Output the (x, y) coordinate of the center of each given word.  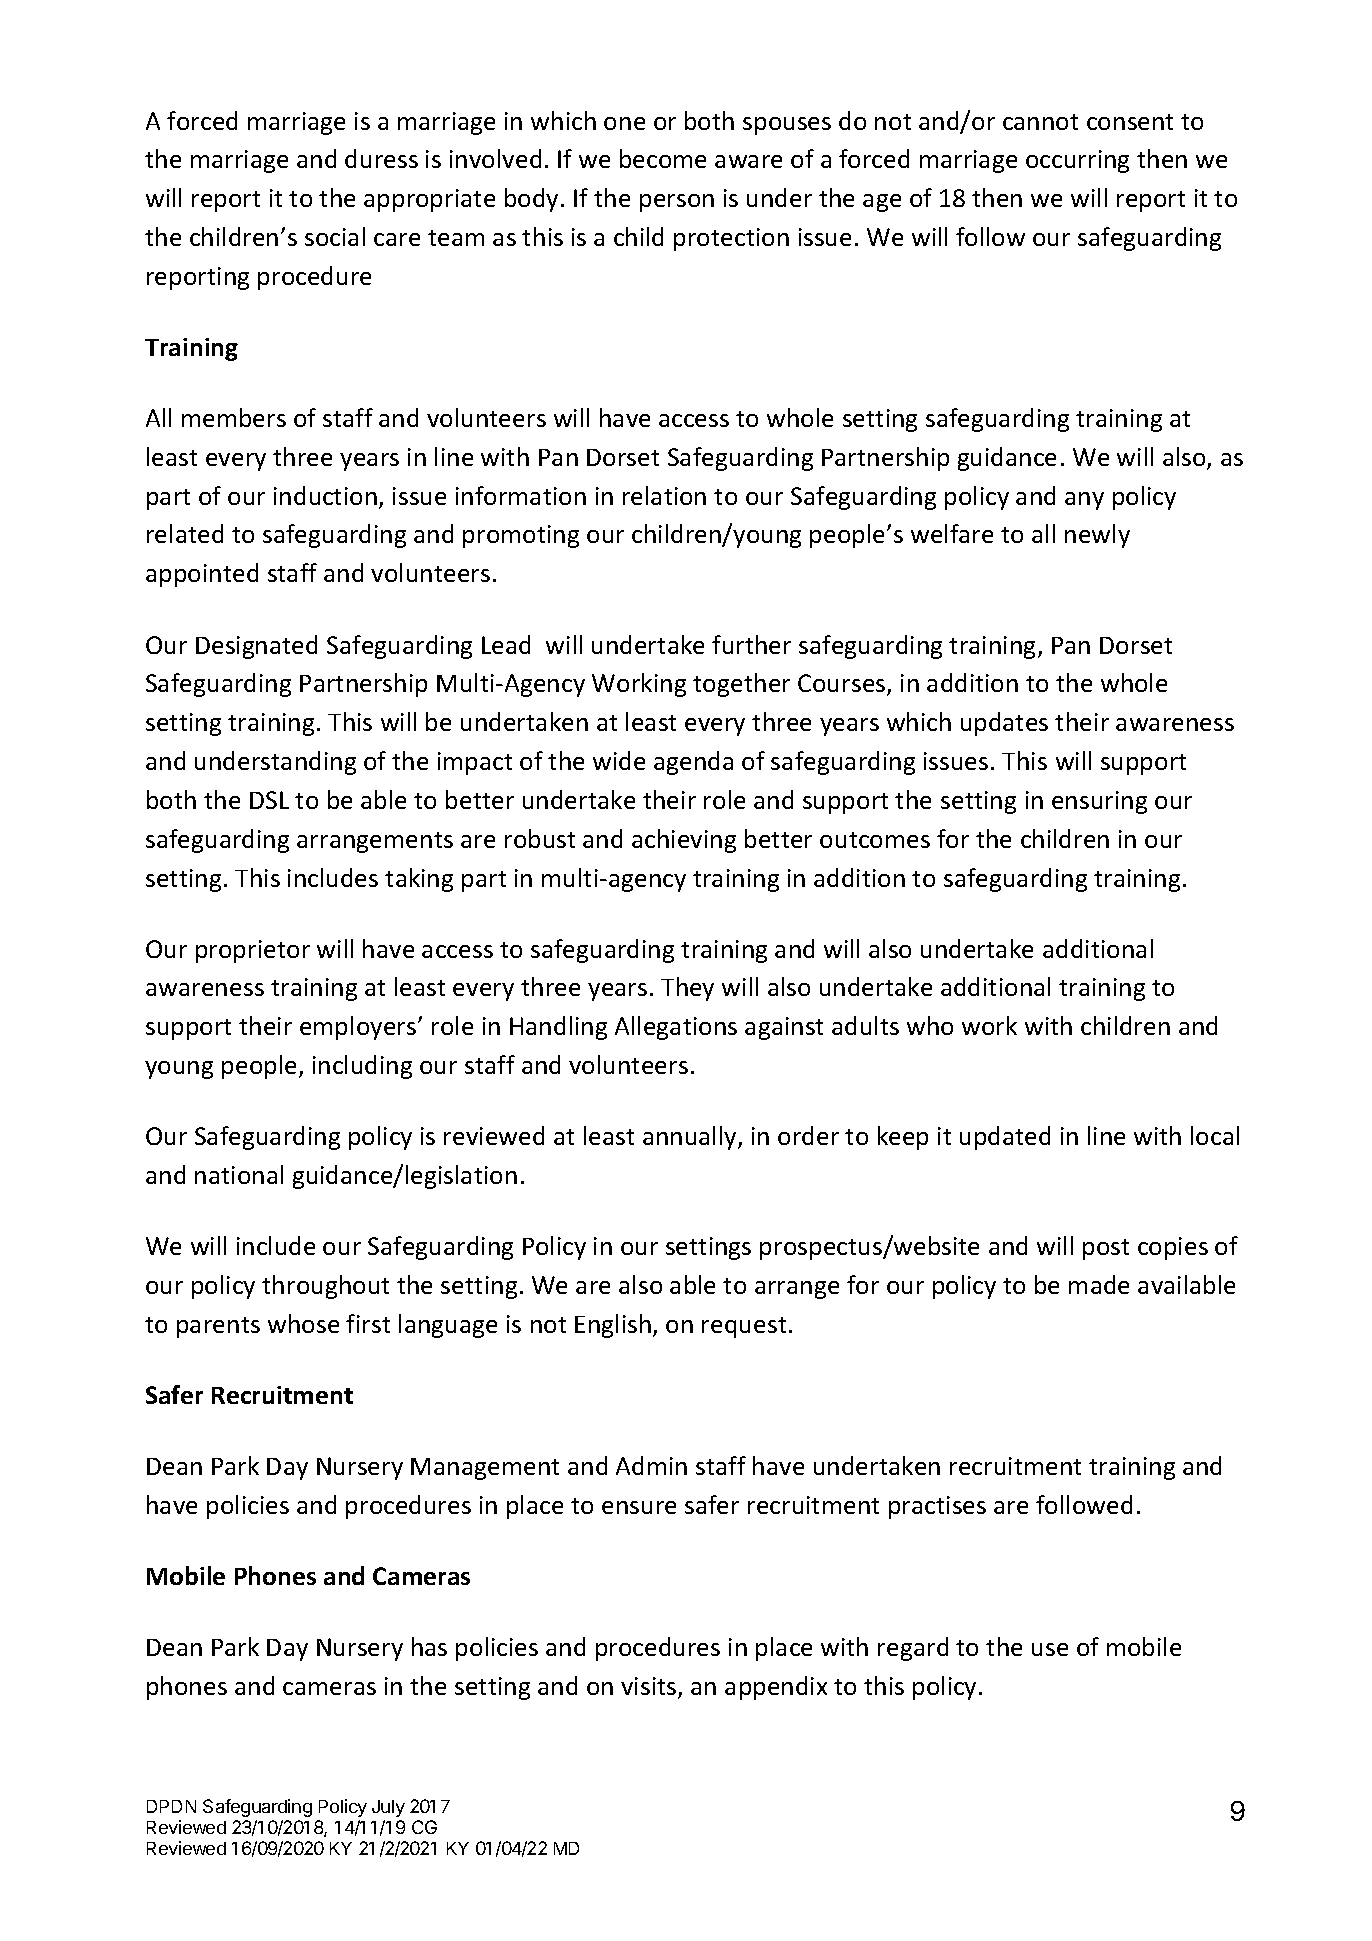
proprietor (253, 951)
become (663, 158)
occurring (1077, 161)
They (687, 989)
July (388, 1808)
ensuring (1099, 802)
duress (381, 158)
